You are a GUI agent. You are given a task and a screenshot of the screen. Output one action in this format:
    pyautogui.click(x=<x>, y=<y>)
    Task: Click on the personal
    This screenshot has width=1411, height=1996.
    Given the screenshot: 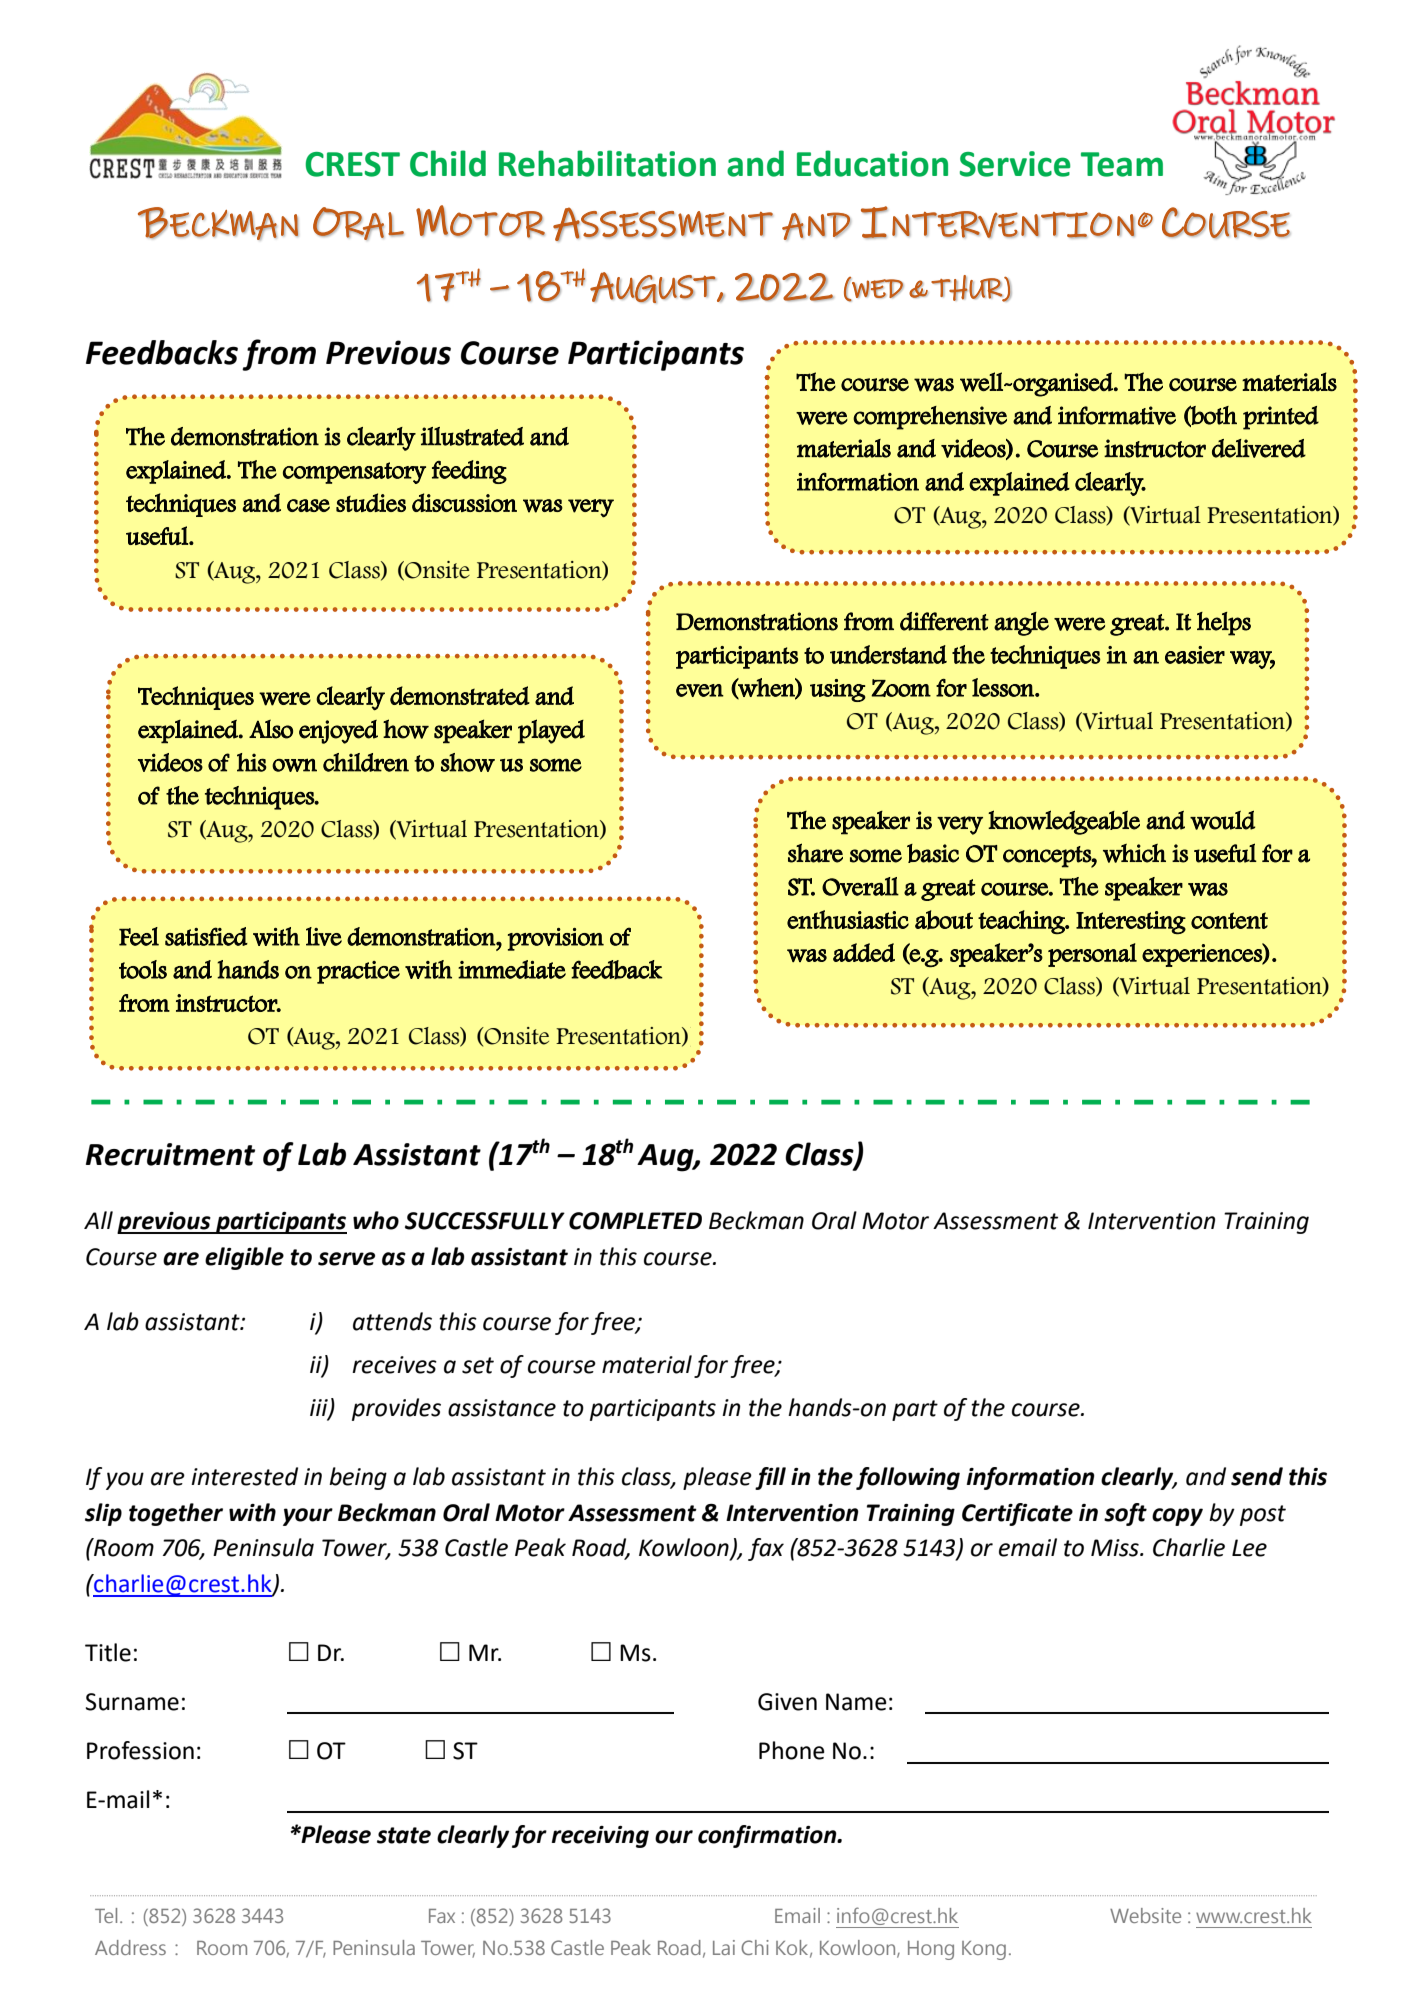 What is the action you would take?
    pyautogui.click(x=1092, y=955)
